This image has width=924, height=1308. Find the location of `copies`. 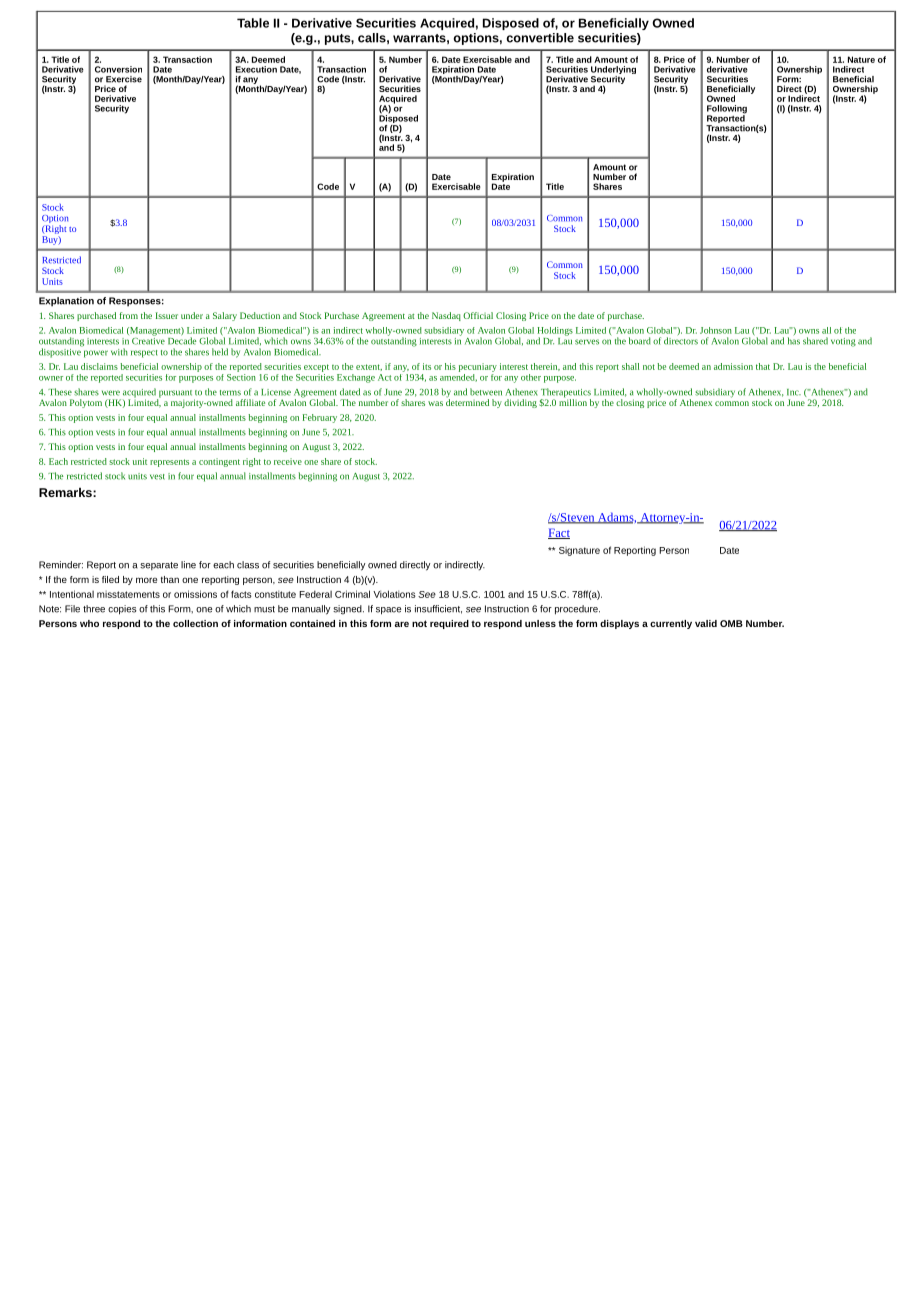

copies is located at coordinates (122, 610).
